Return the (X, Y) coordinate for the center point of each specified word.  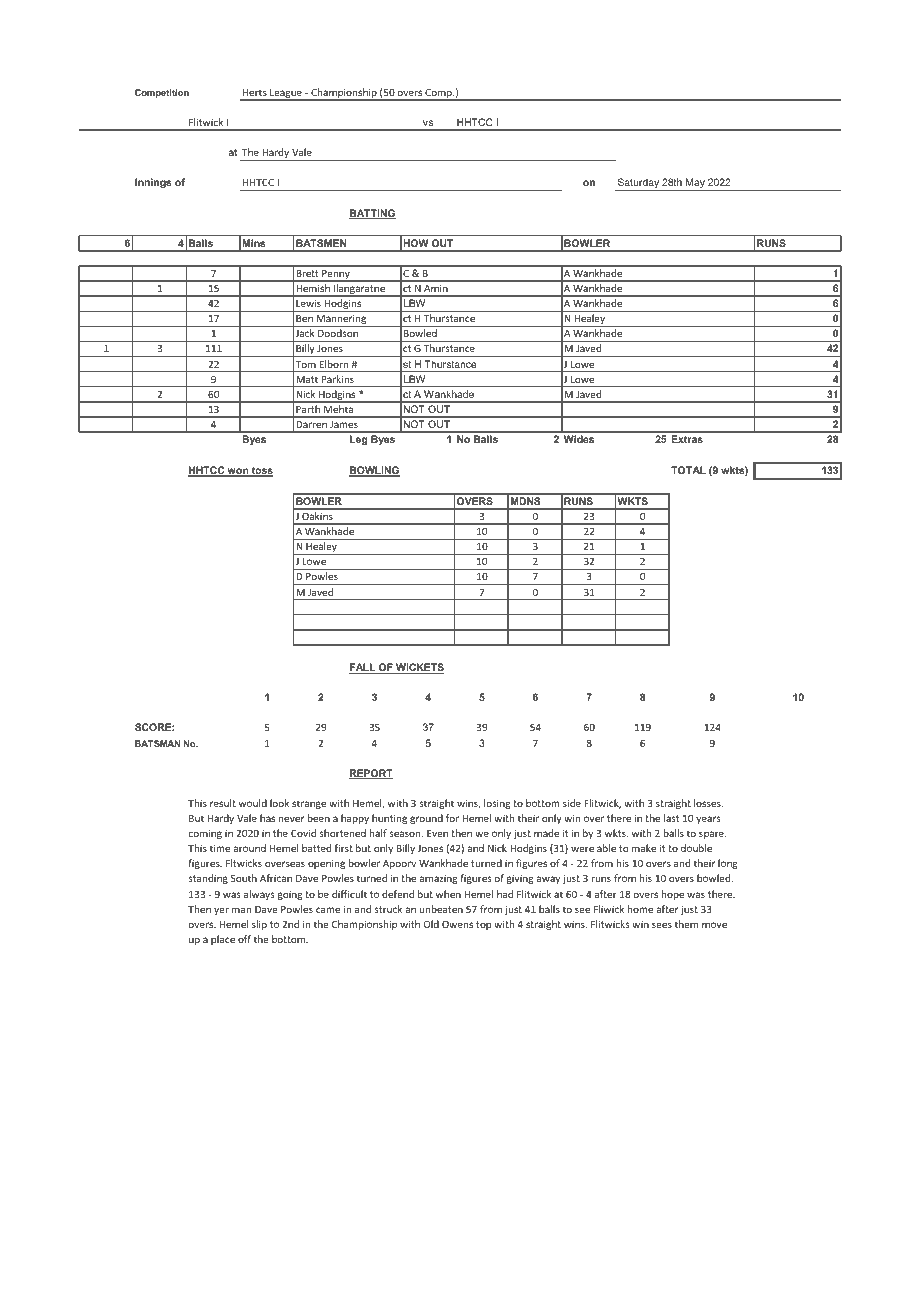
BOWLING (374, 471)
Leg (359, 440)
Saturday (638, 184)
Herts (255, 92)
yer (221, 911)
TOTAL (688, 470)
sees (662, 925)
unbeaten (441, 909)
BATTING (372, 214)
